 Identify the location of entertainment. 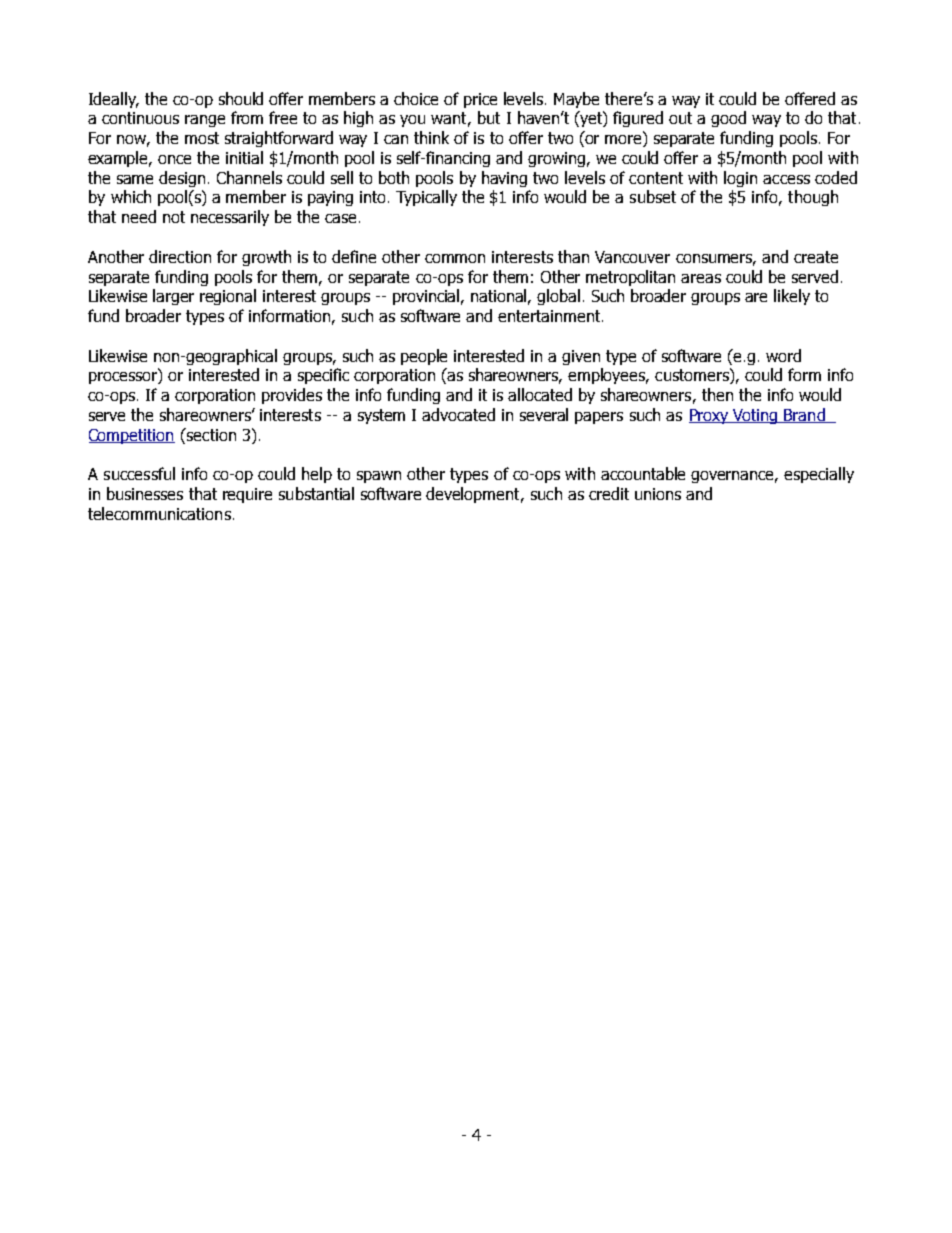
(550, 316).
